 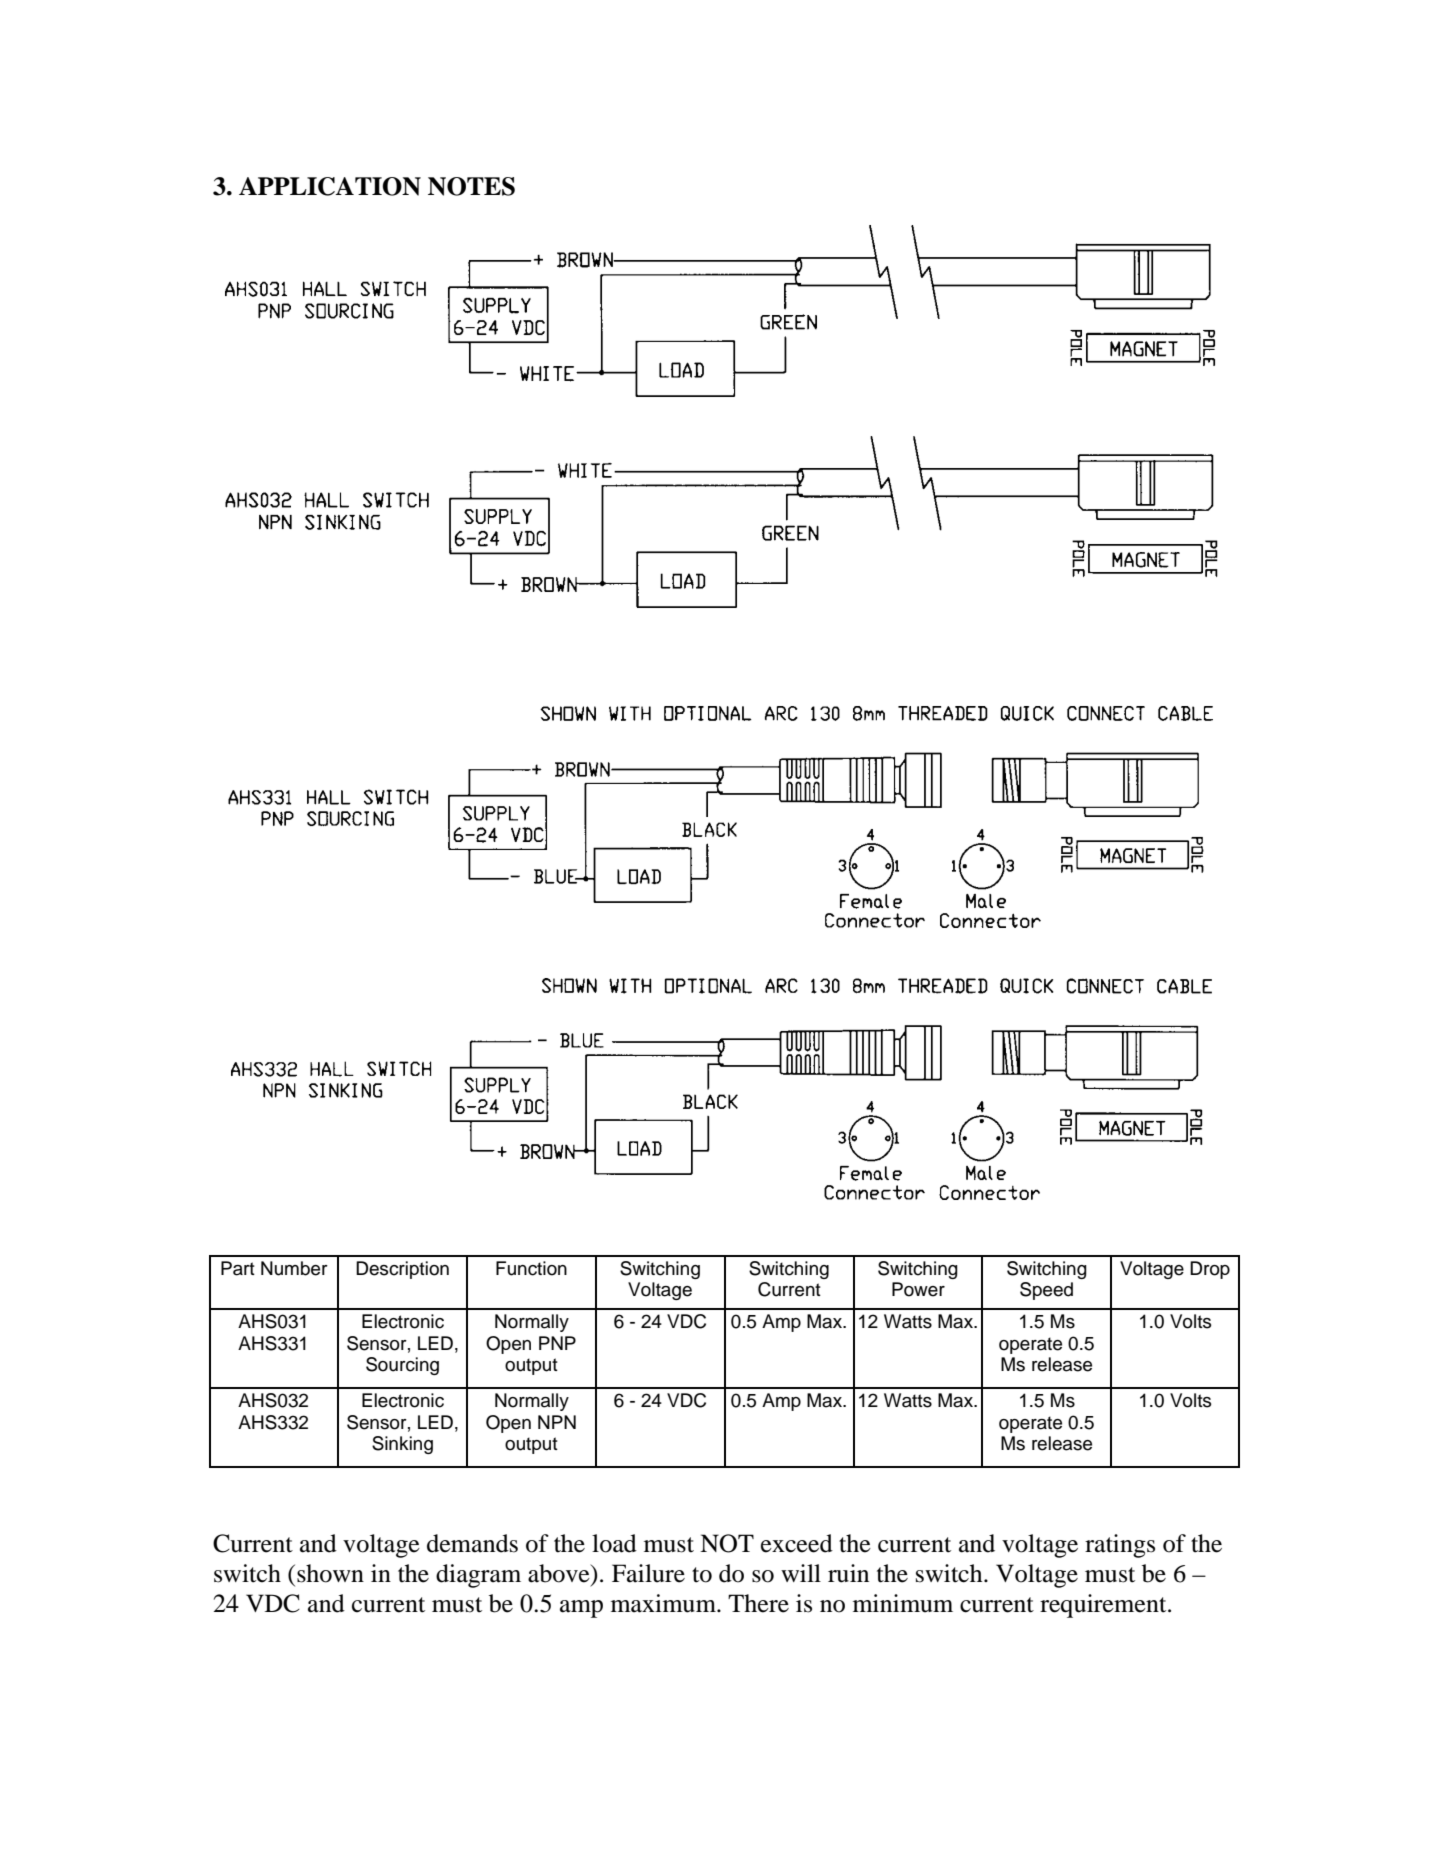 What do you see at coordinates (758, 1603) in the screenshot?
I see `There` at bounding box center [758, 1603].
